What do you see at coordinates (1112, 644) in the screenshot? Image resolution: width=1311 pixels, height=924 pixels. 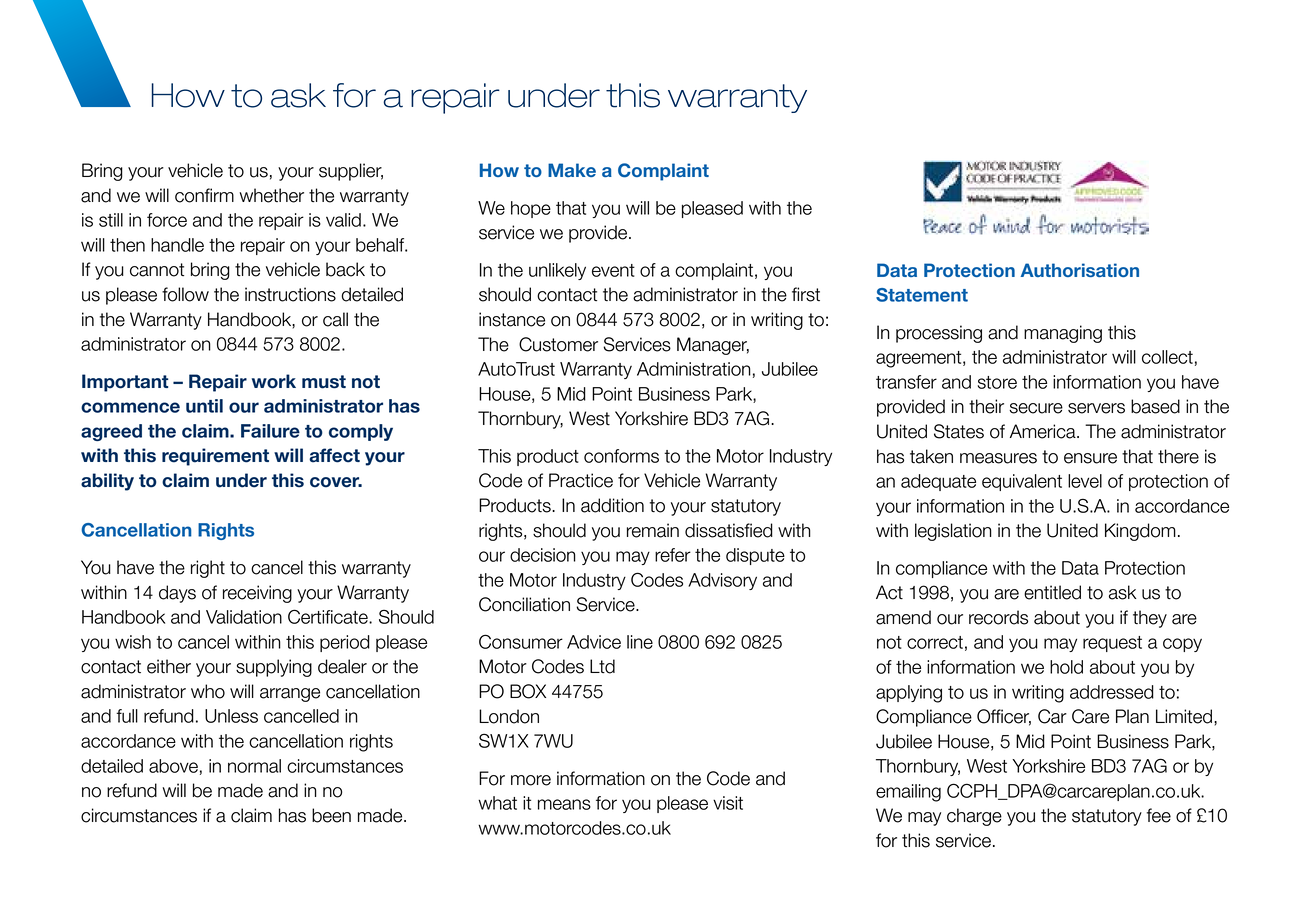 I see `request` at bounding box center [1112, 644].
